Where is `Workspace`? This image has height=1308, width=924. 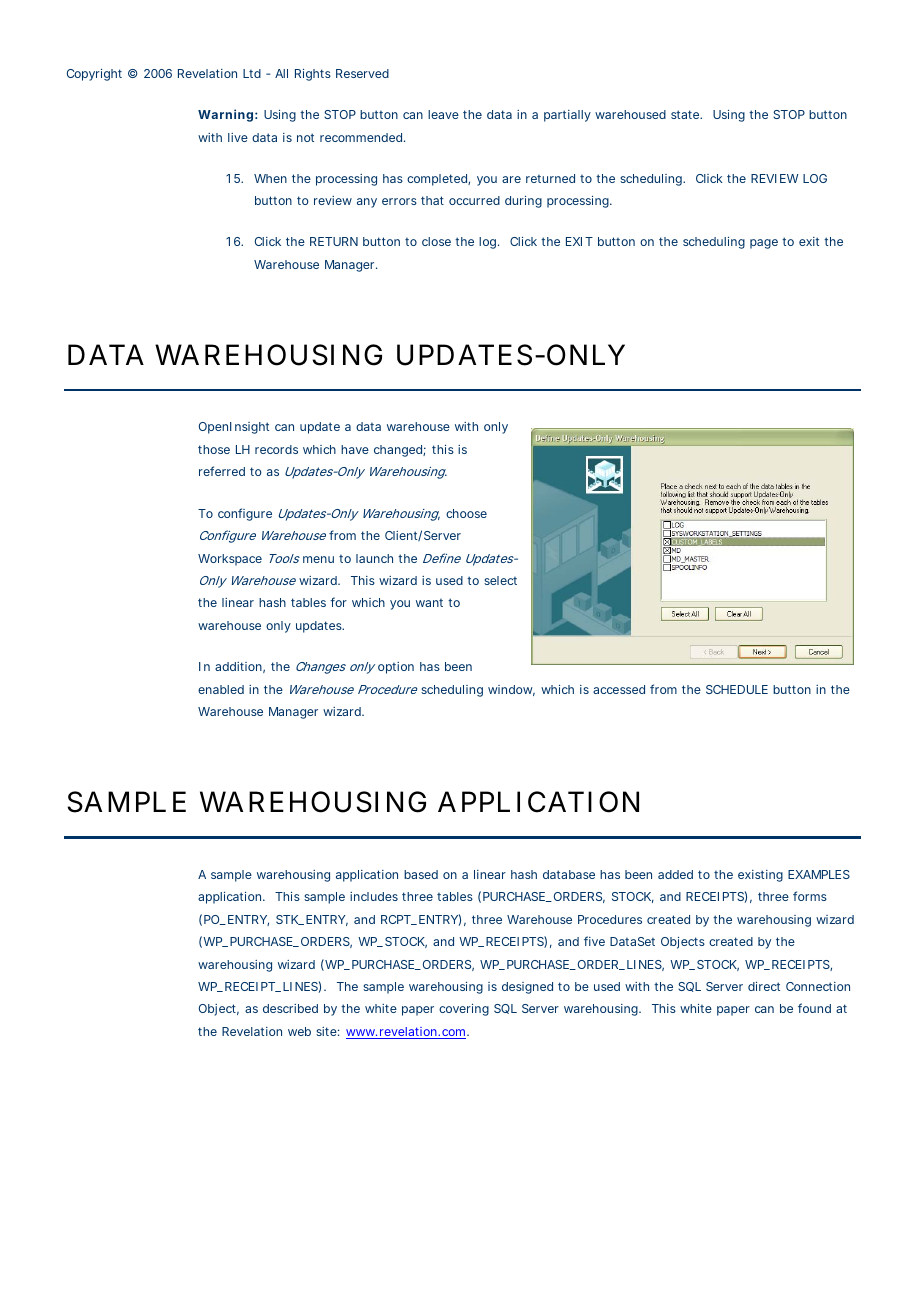
Workspace is located at coordinates (230, 560).
